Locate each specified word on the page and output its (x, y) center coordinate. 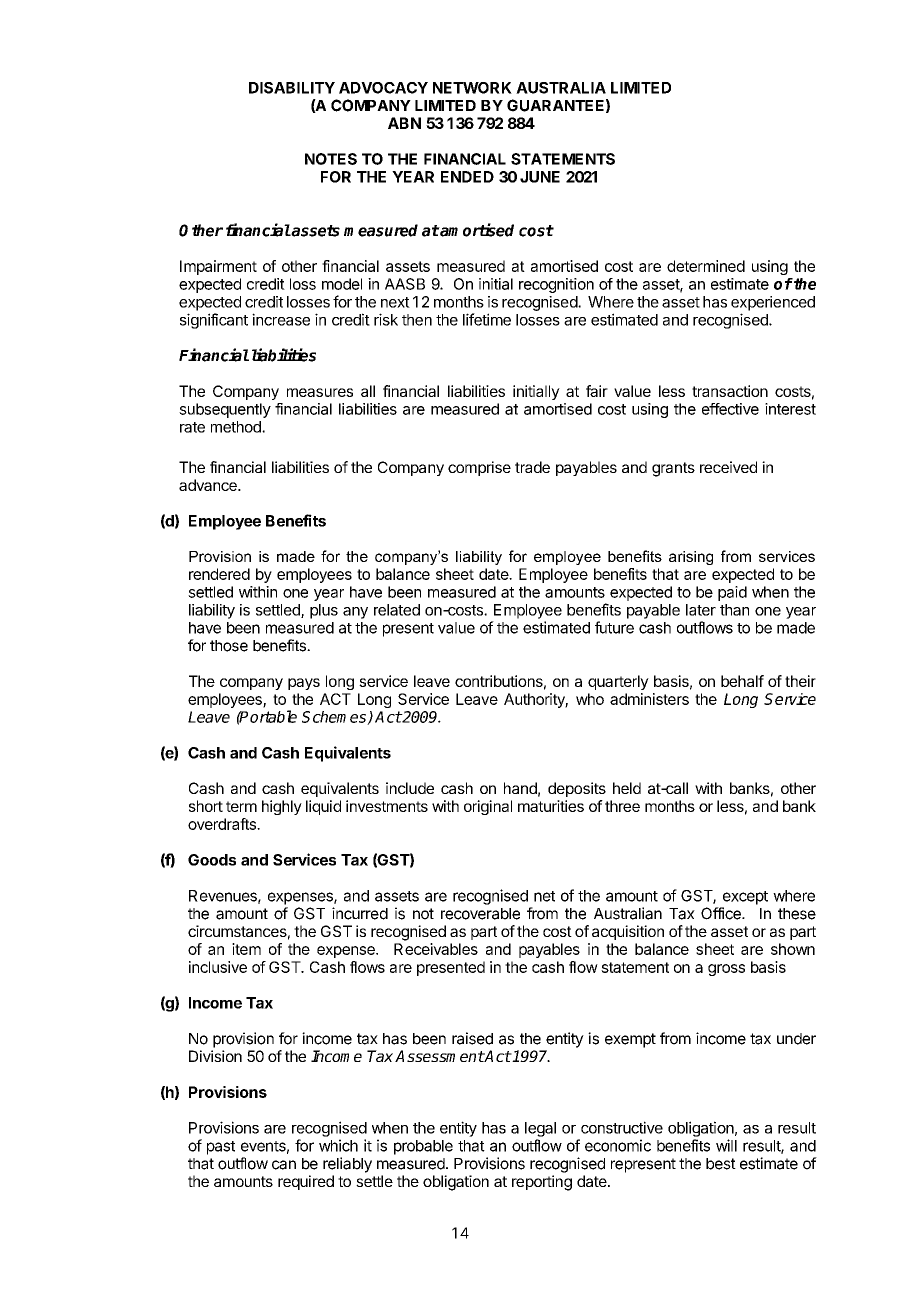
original (488, 807)
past (221, 1148)
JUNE (540, 177)
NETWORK (472, 88)
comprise (479, 468)
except (745, 898)
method (237, 427)
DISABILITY (292, 88)
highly (282, 807)
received (728, 467)
